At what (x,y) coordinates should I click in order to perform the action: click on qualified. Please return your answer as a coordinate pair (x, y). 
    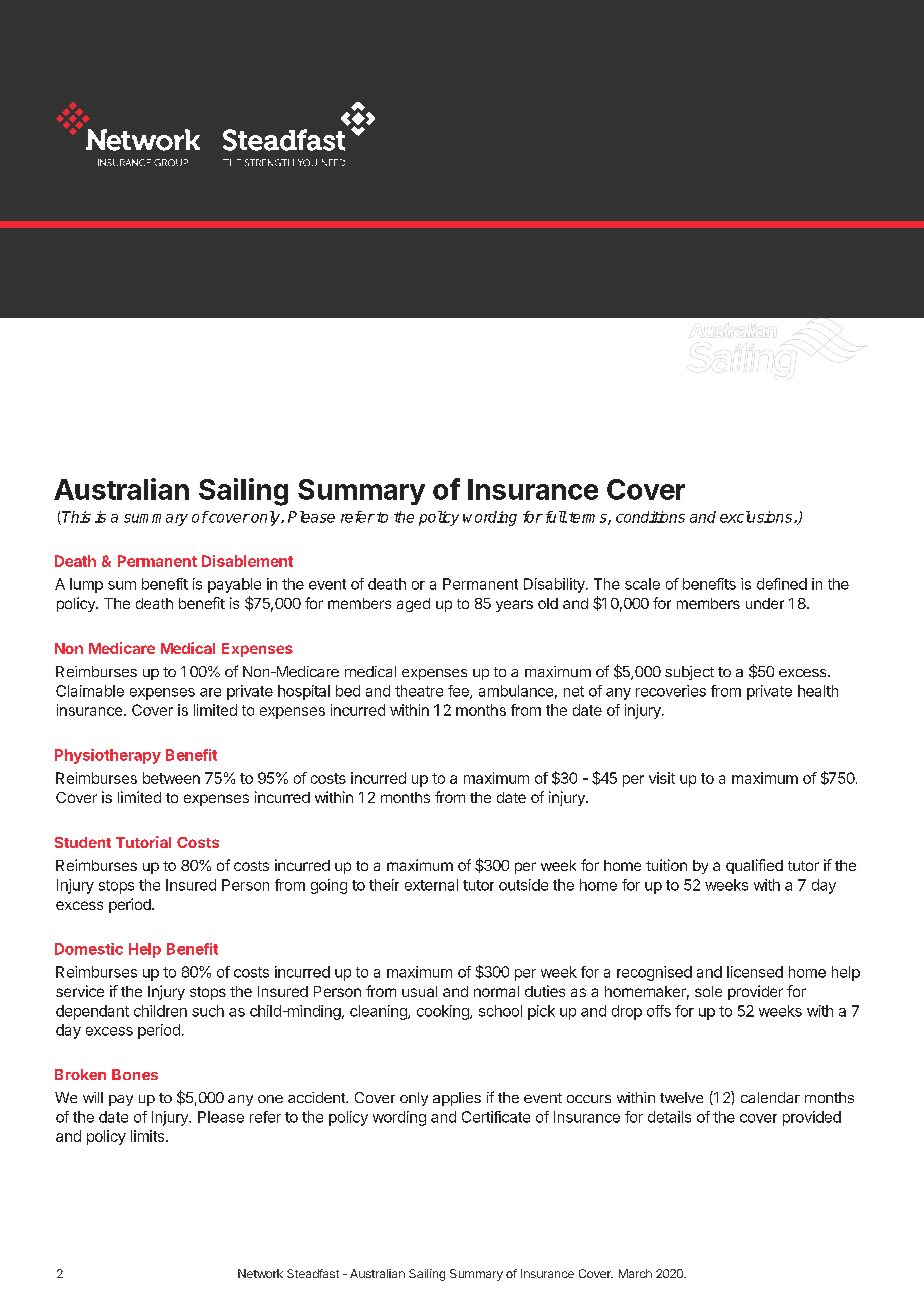
    Looking at the image, I should click on (754, 866).
